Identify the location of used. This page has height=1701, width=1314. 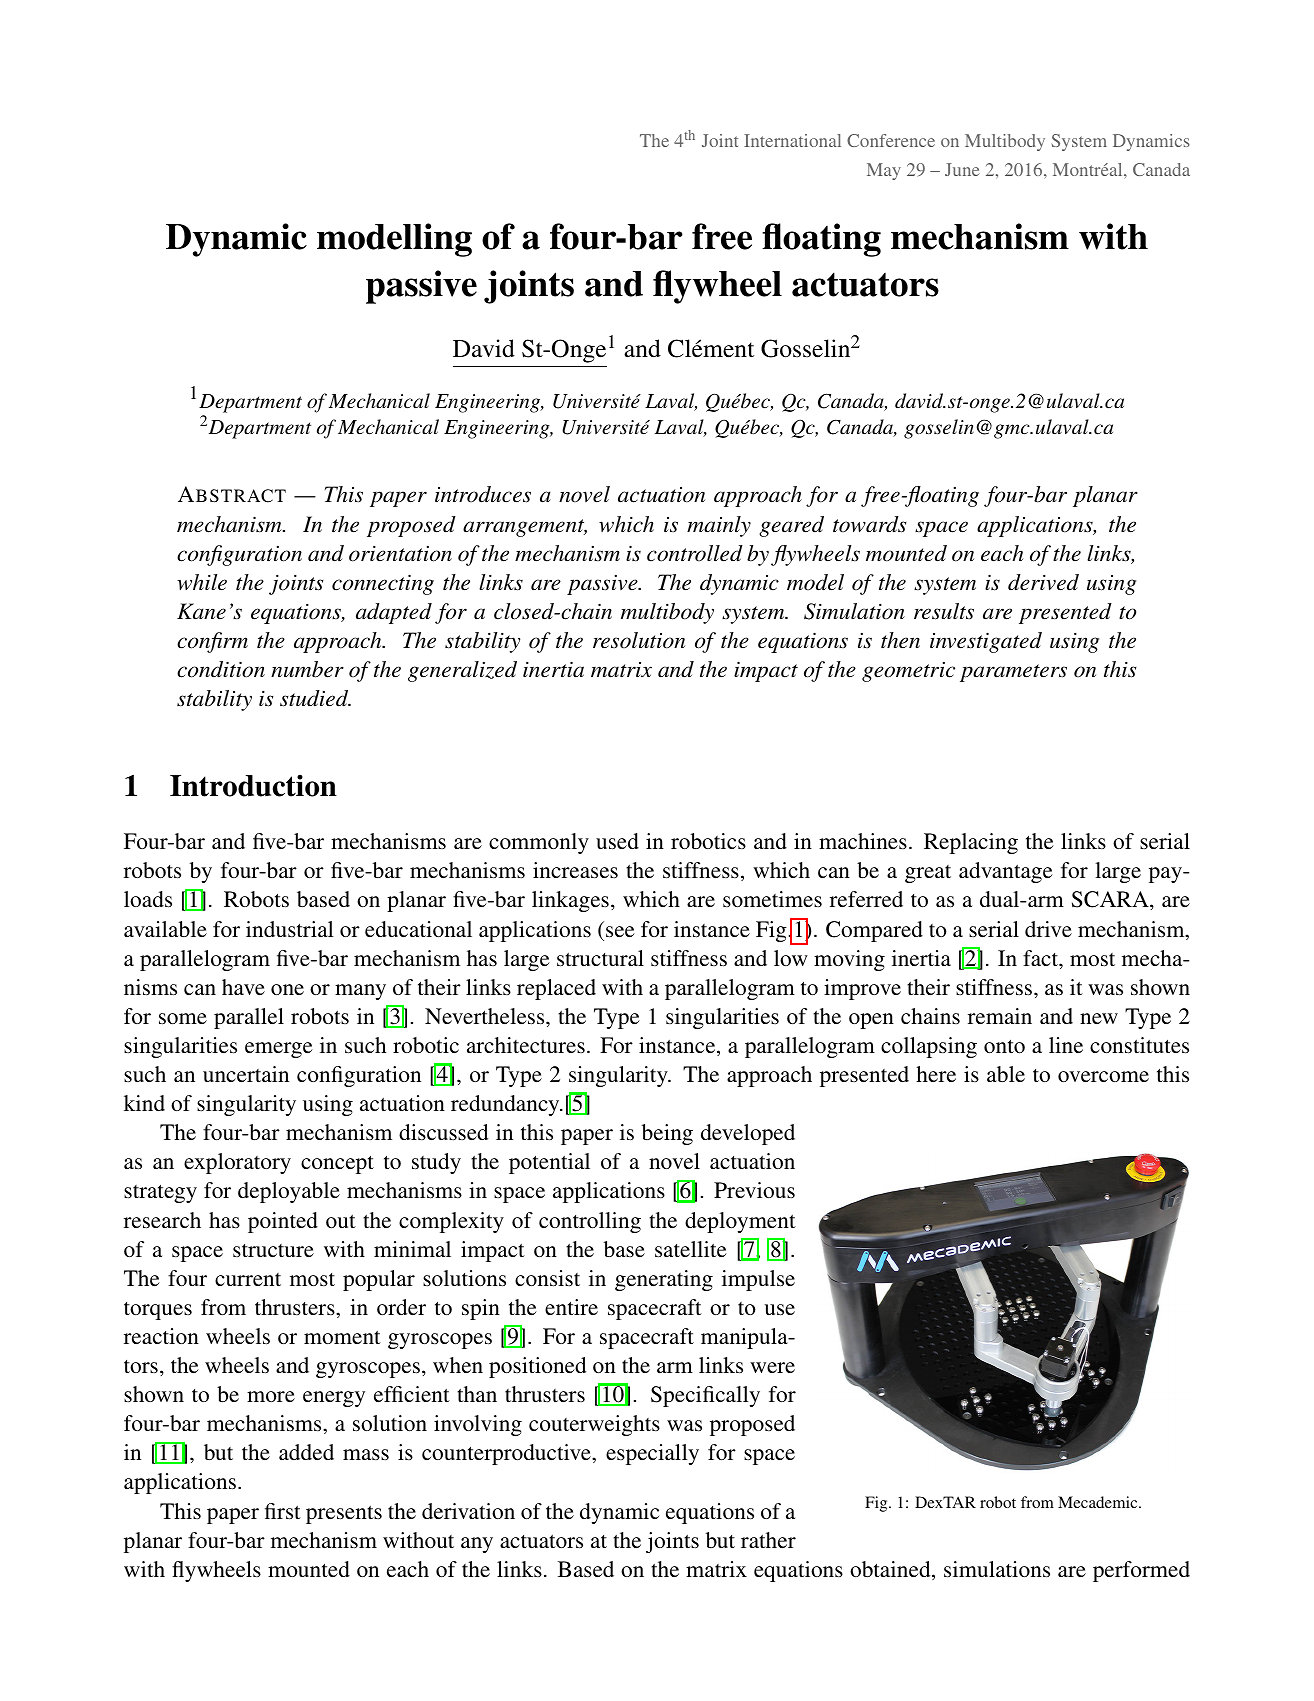
(617, 841).
